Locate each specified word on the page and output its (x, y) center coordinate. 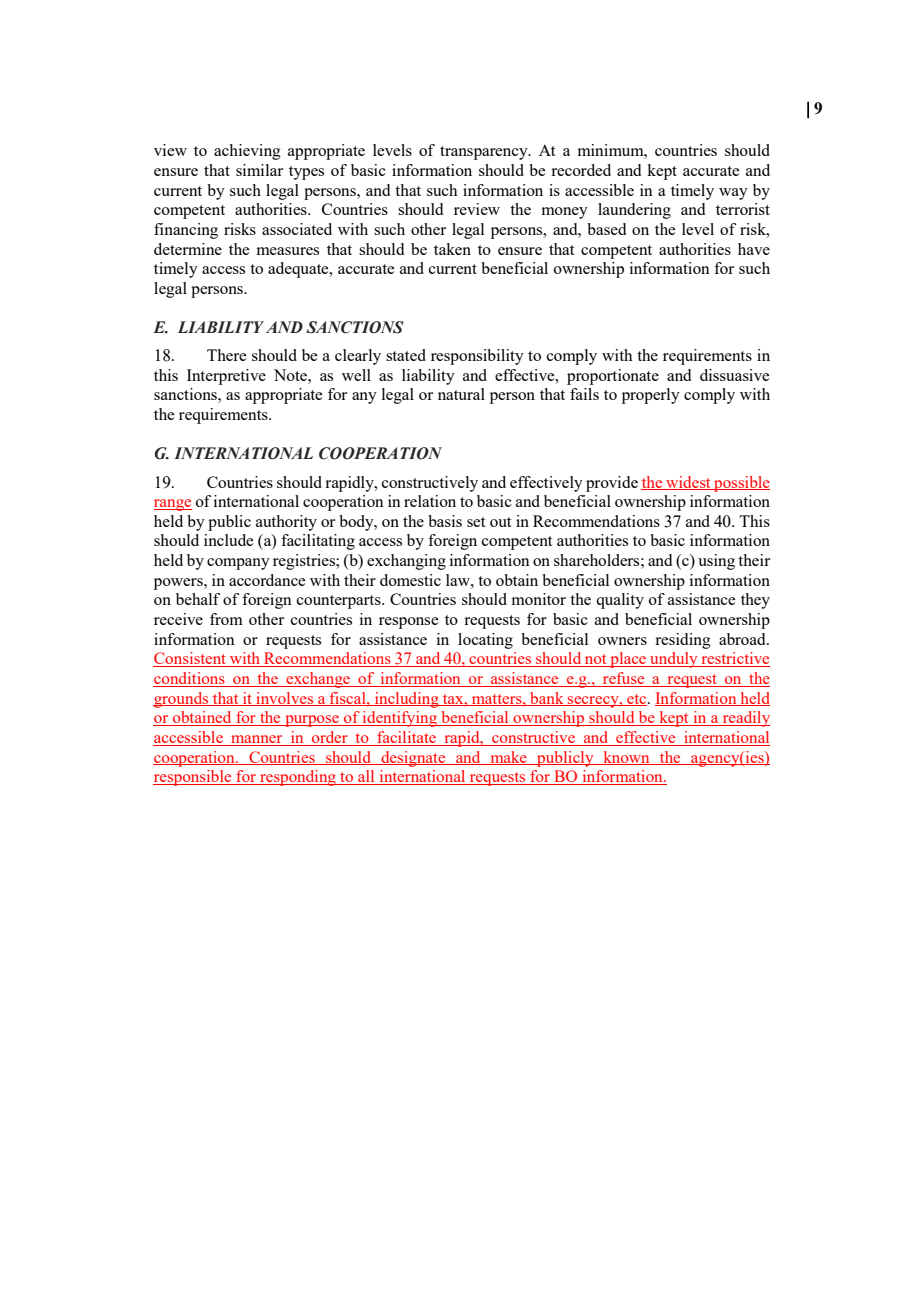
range (173, 505)
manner (257, 740)
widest (688, 483)
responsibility (477, 357)
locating (485, 641)
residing (683, 641)
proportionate (613, 377)
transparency (485, 153)
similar (259, 170)
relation (430, 501)
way (733, 194)
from (226, 619)
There (226, 355)
